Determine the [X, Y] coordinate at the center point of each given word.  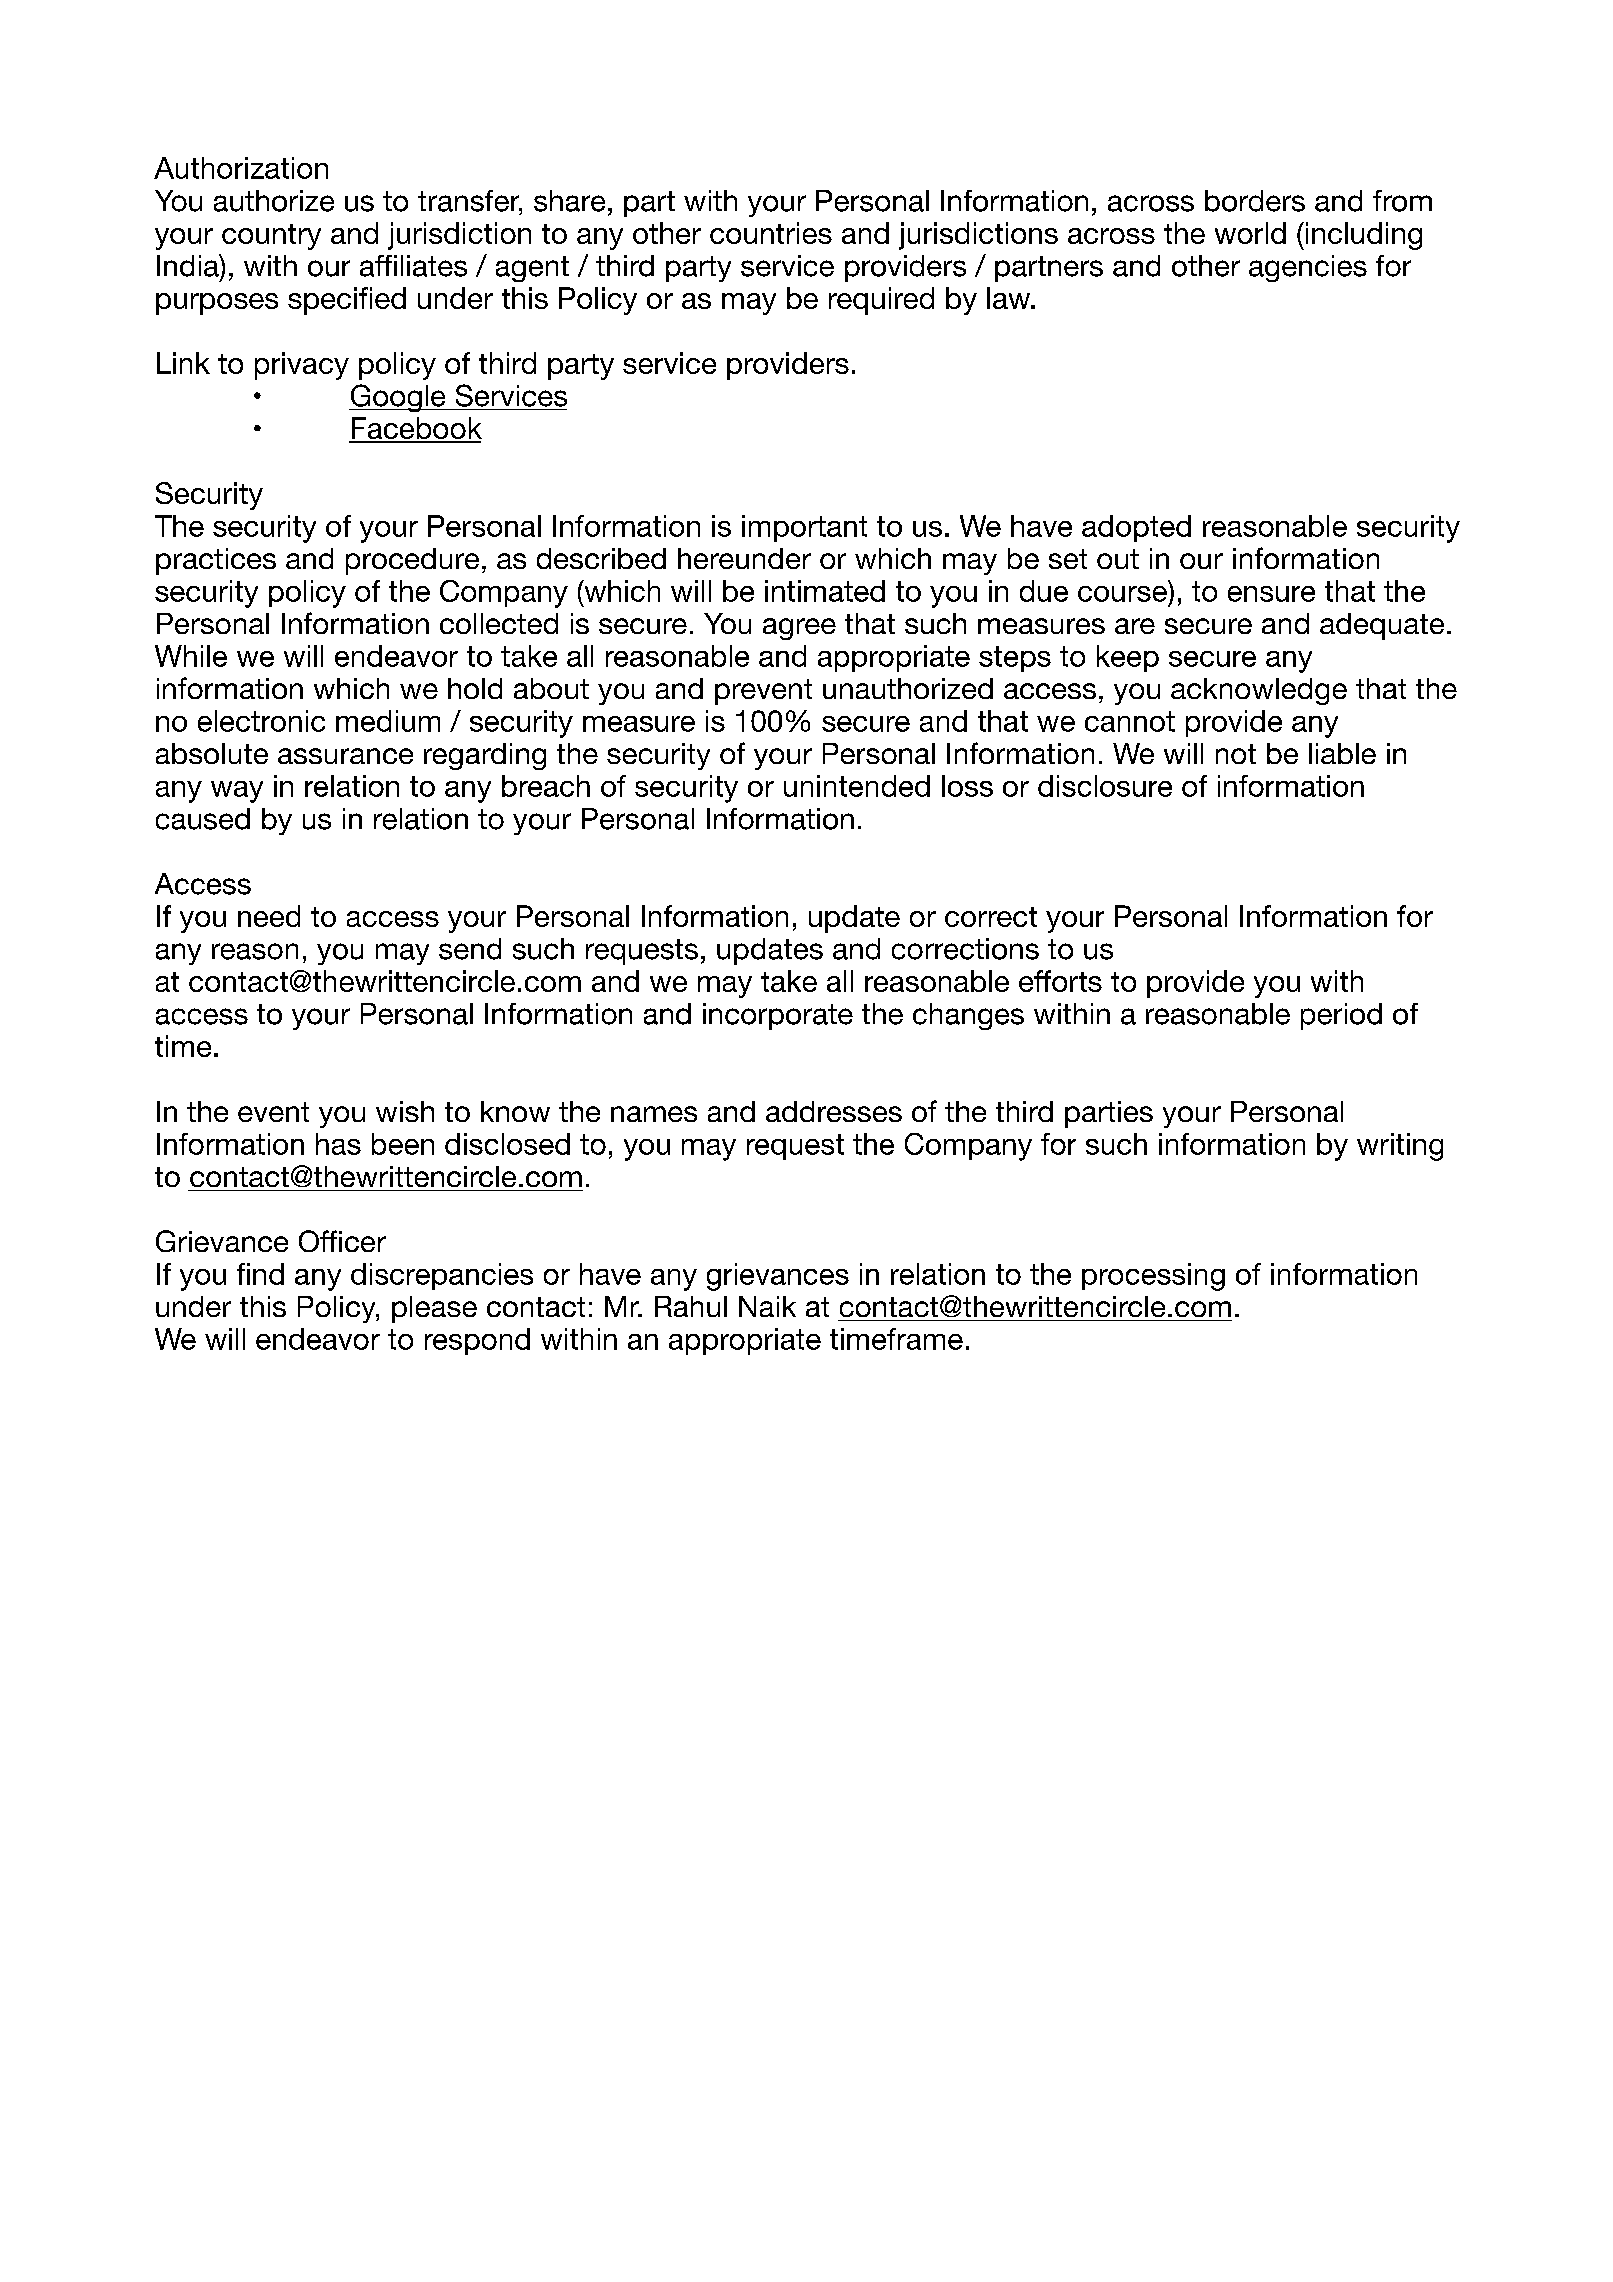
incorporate [778, 1016]
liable [1342, 753]
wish [405, 1111]
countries [771, 233]
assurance [345, 756]
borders [1255, 201]
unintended [857, 786]
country [271, 237]
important [804, 528]
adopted [1136, 528]
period [1341, 1016]
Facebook [415, 429]
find [260, 1274]
